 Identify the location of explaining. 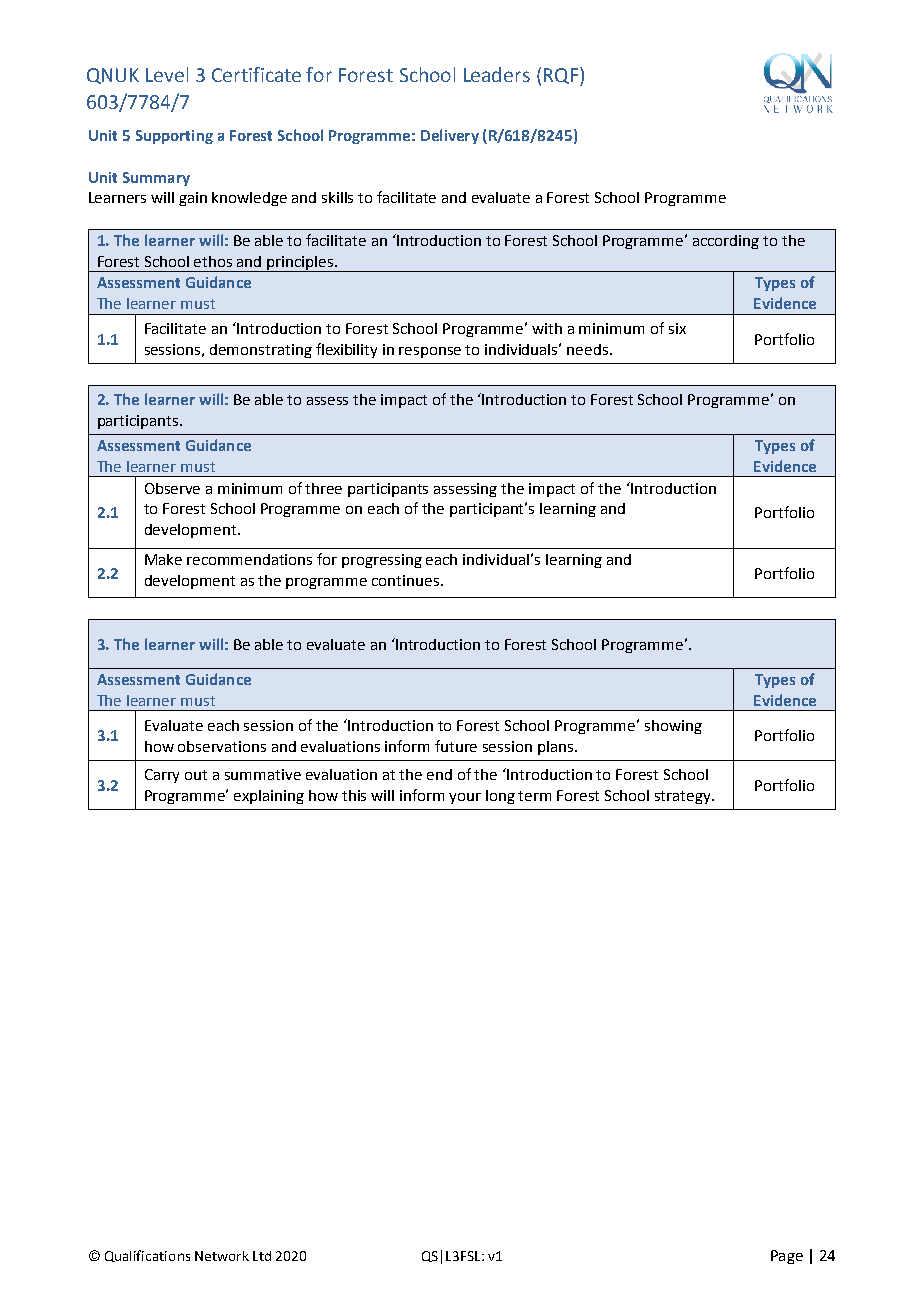
(269, 797).
